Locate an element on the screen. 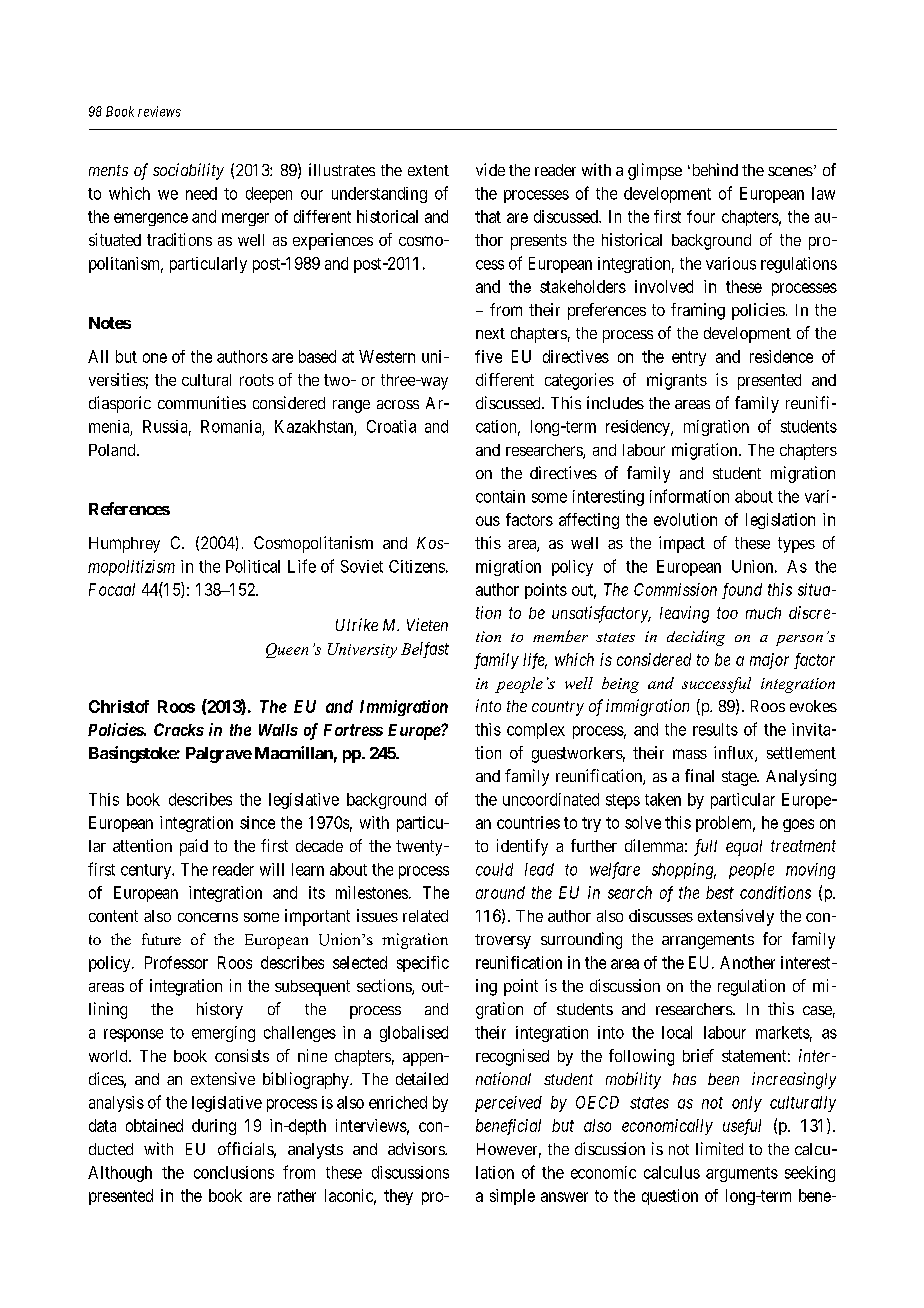  identify is located at coordinates (522, 847).
